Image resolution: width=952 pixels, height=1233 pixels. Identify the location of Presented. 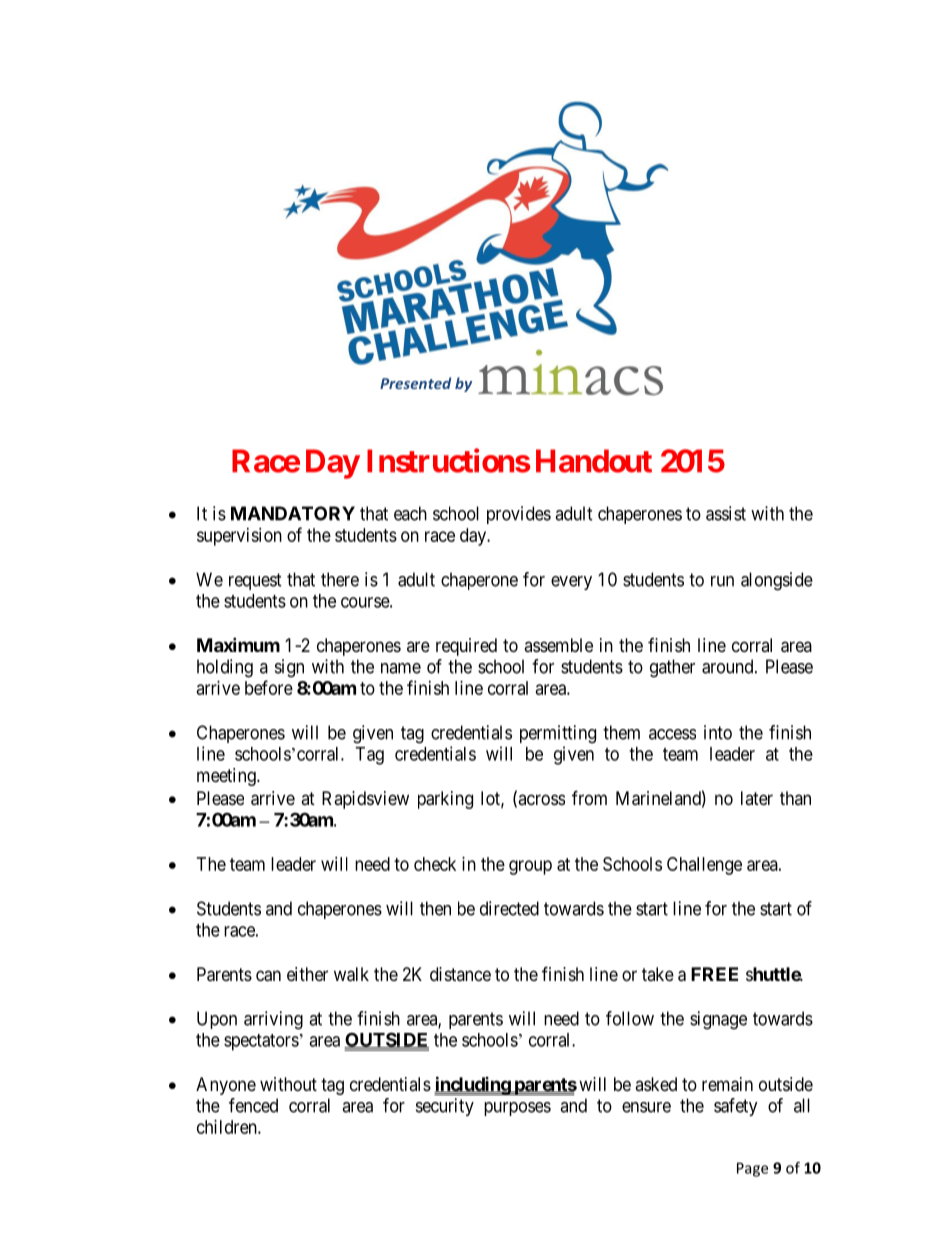
(415, 383).
